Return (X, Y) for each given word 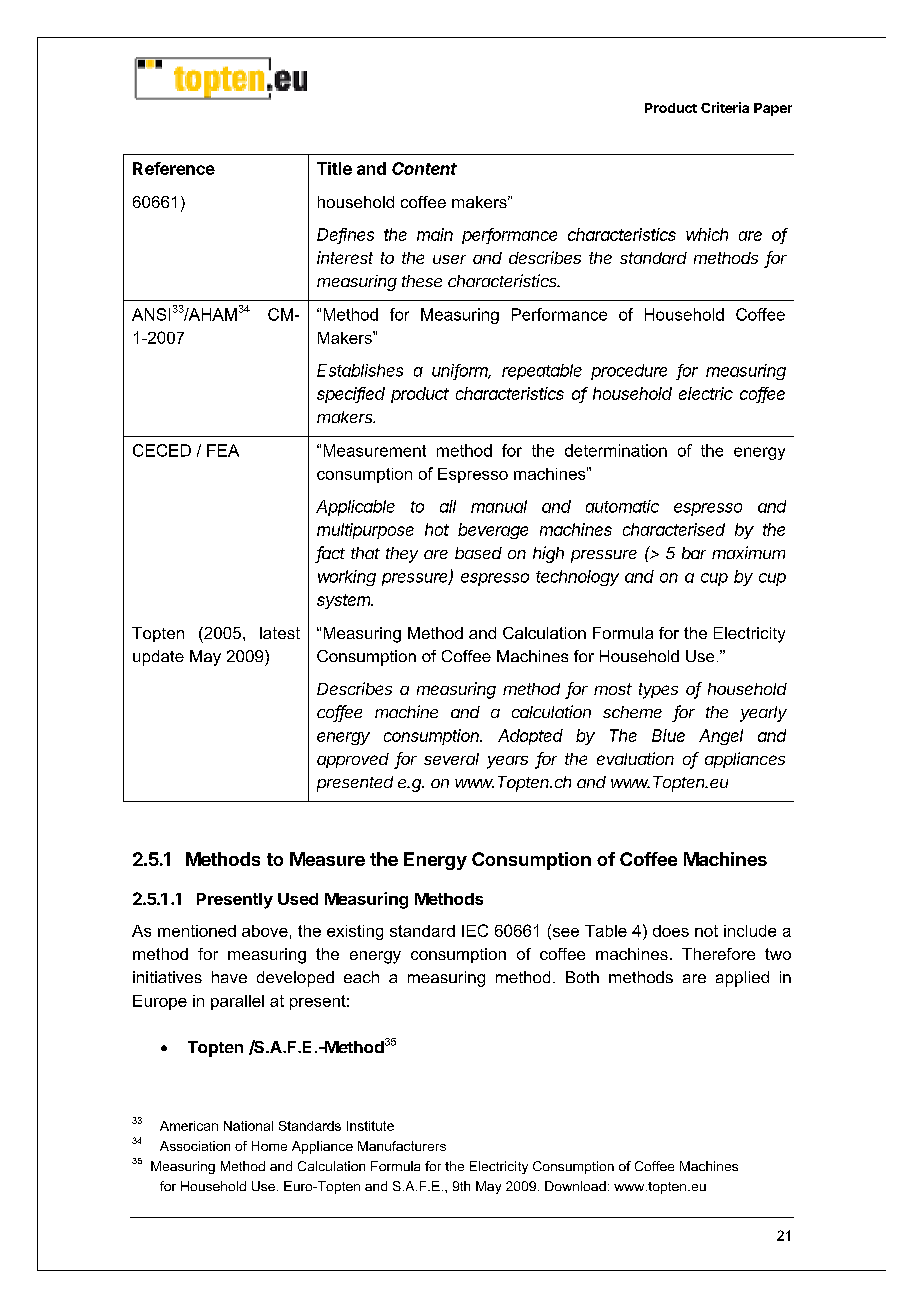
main (435, 234)
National (248, 1126)
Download (575, 1186)
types (658, 691)
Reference (174, 168)
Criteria (725, 107)
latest (280, 633)
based (478, 553)
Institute (370, 1126)
